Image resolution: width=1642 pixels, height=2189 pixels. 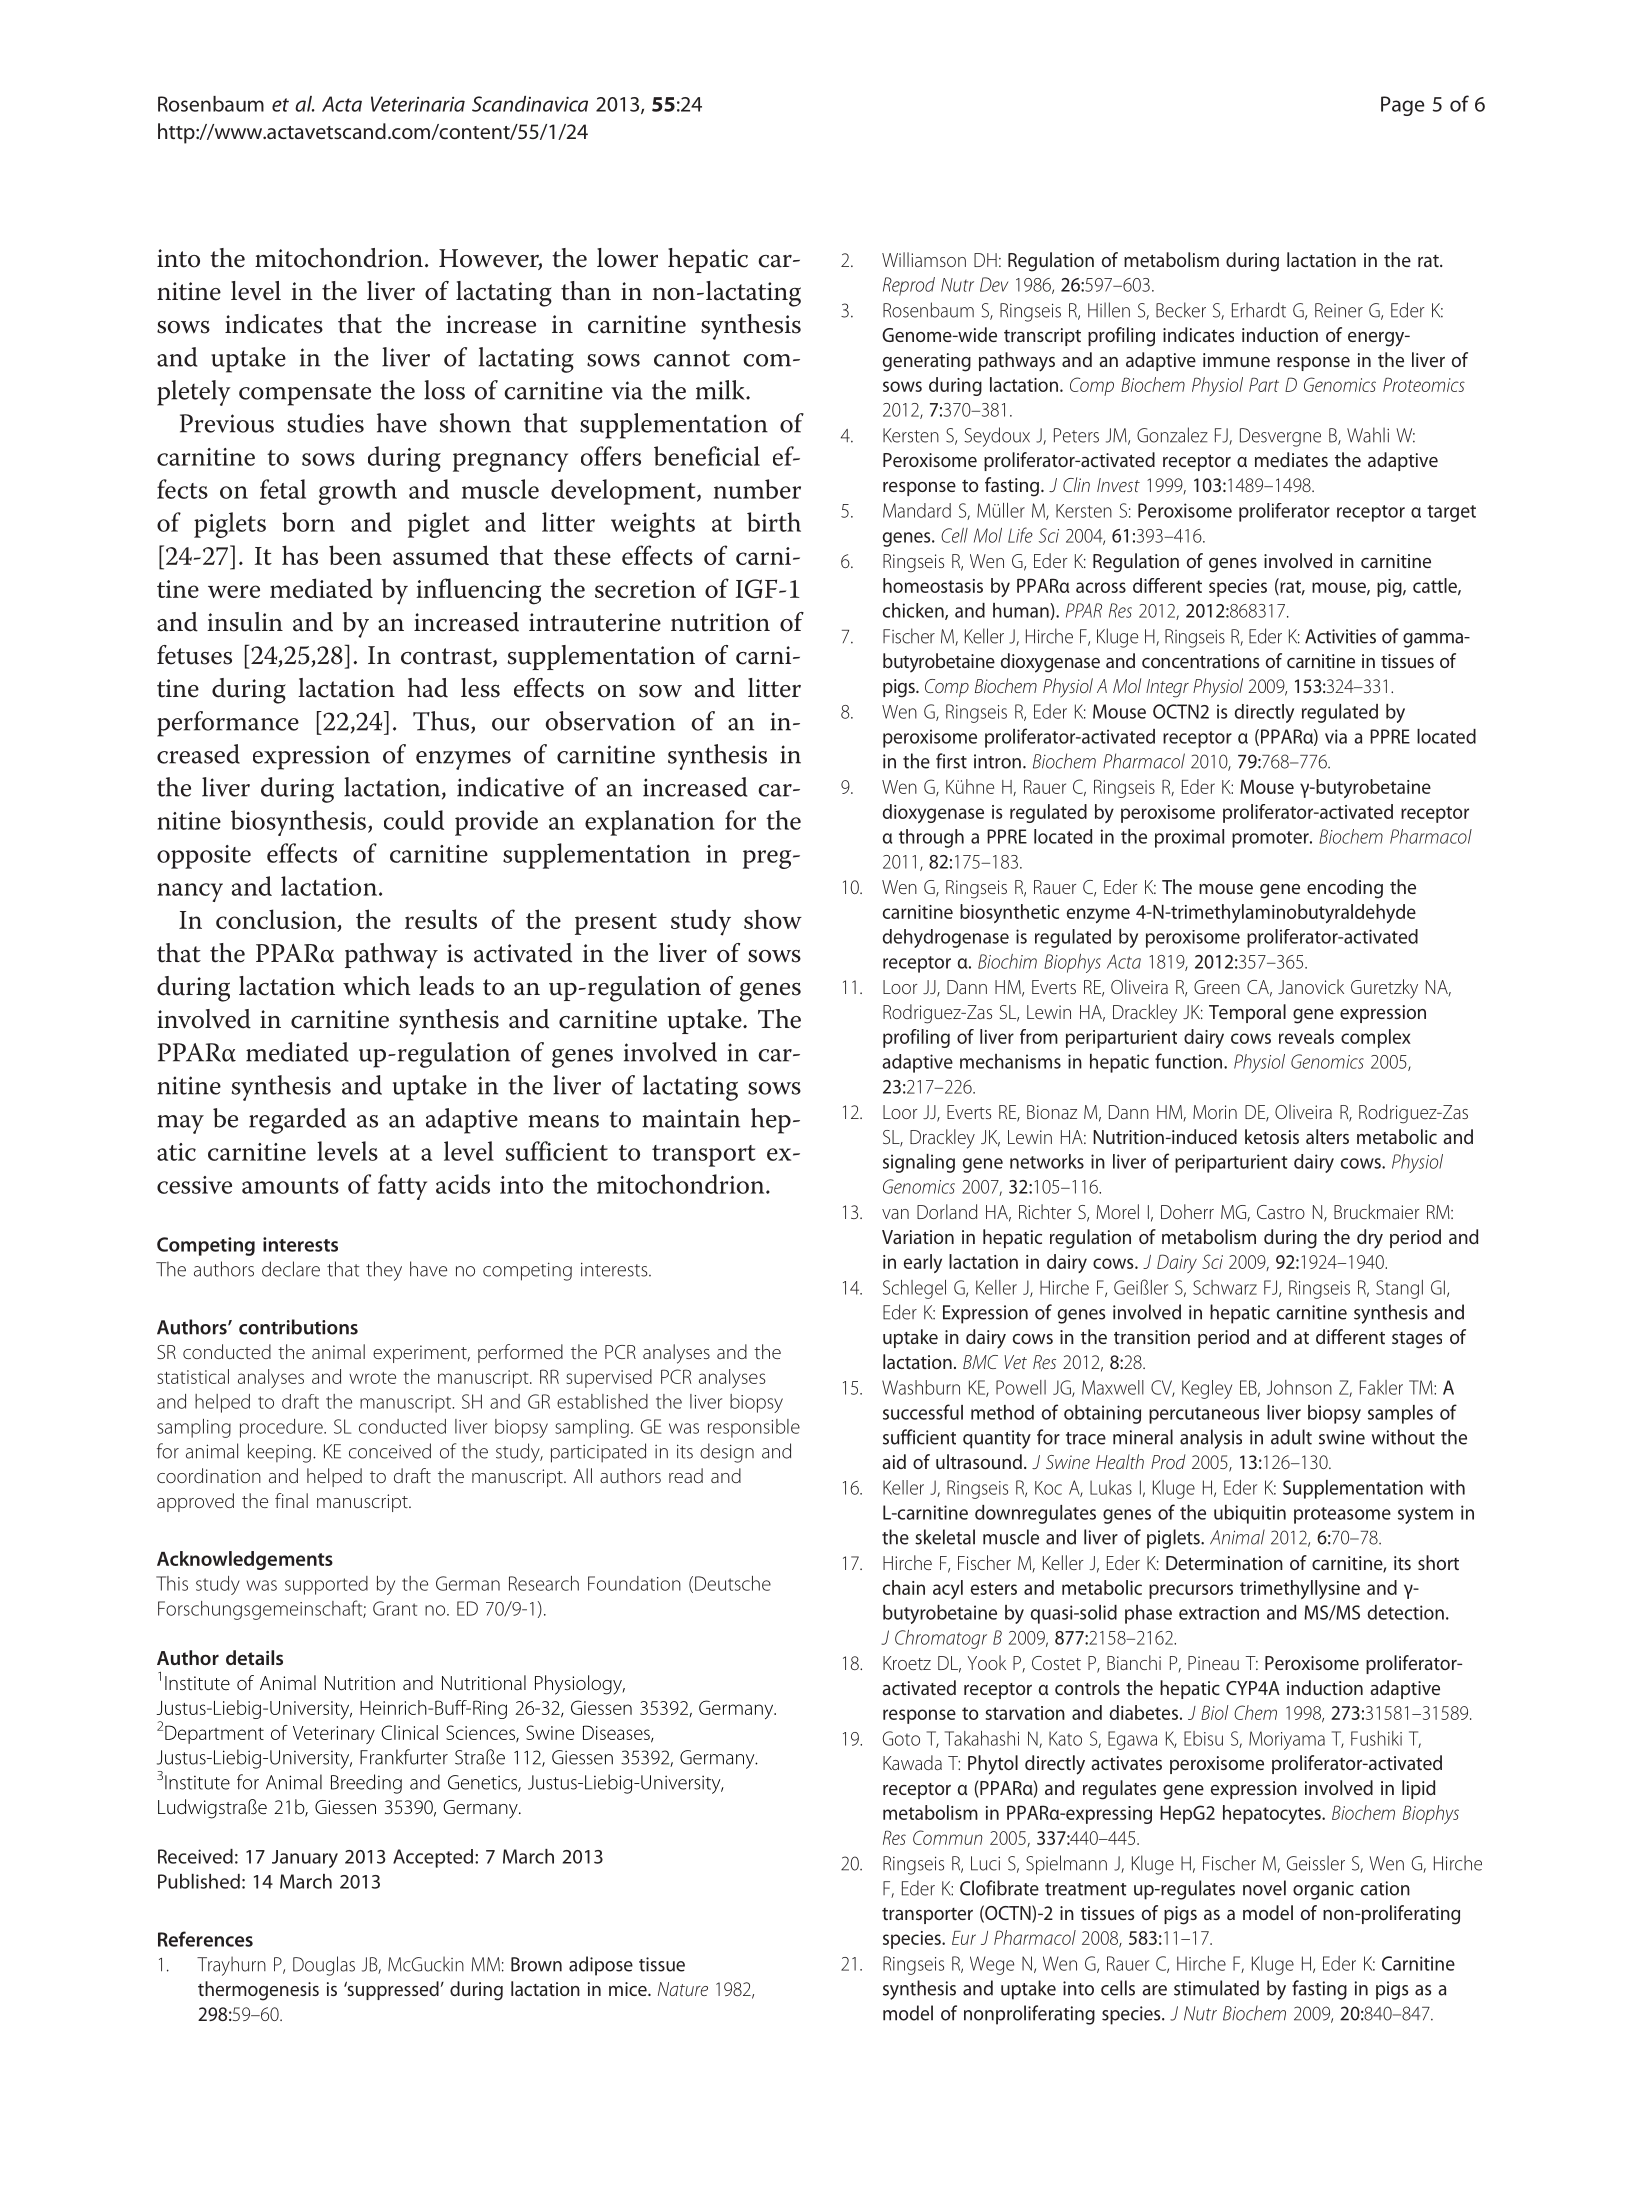 What do you see at coordinates (924, 259) in the screenshot?
I see `Williamson` at bounding box center [924, 259].
